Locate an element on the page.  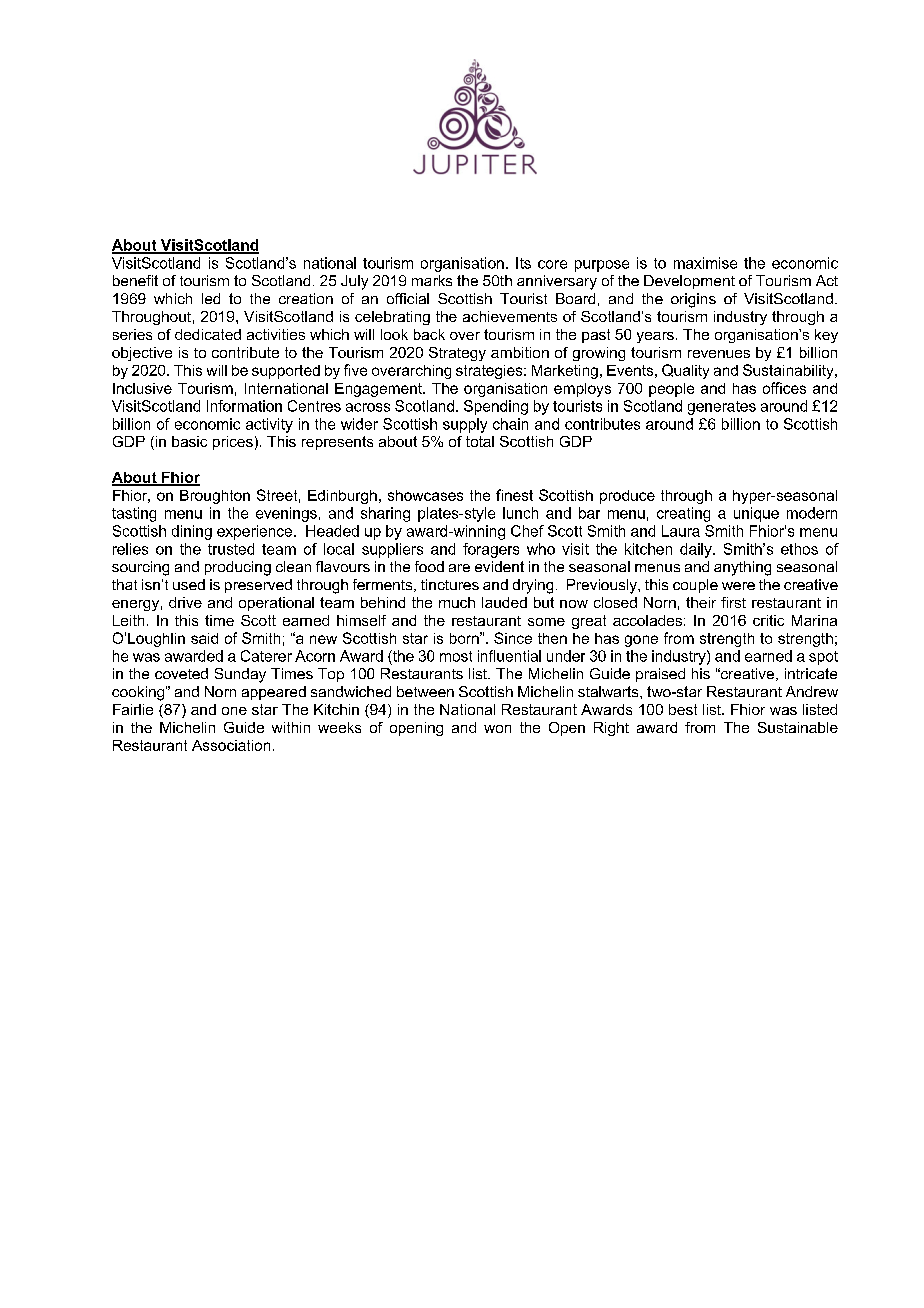
marks is located at coordinates (432, 280).
